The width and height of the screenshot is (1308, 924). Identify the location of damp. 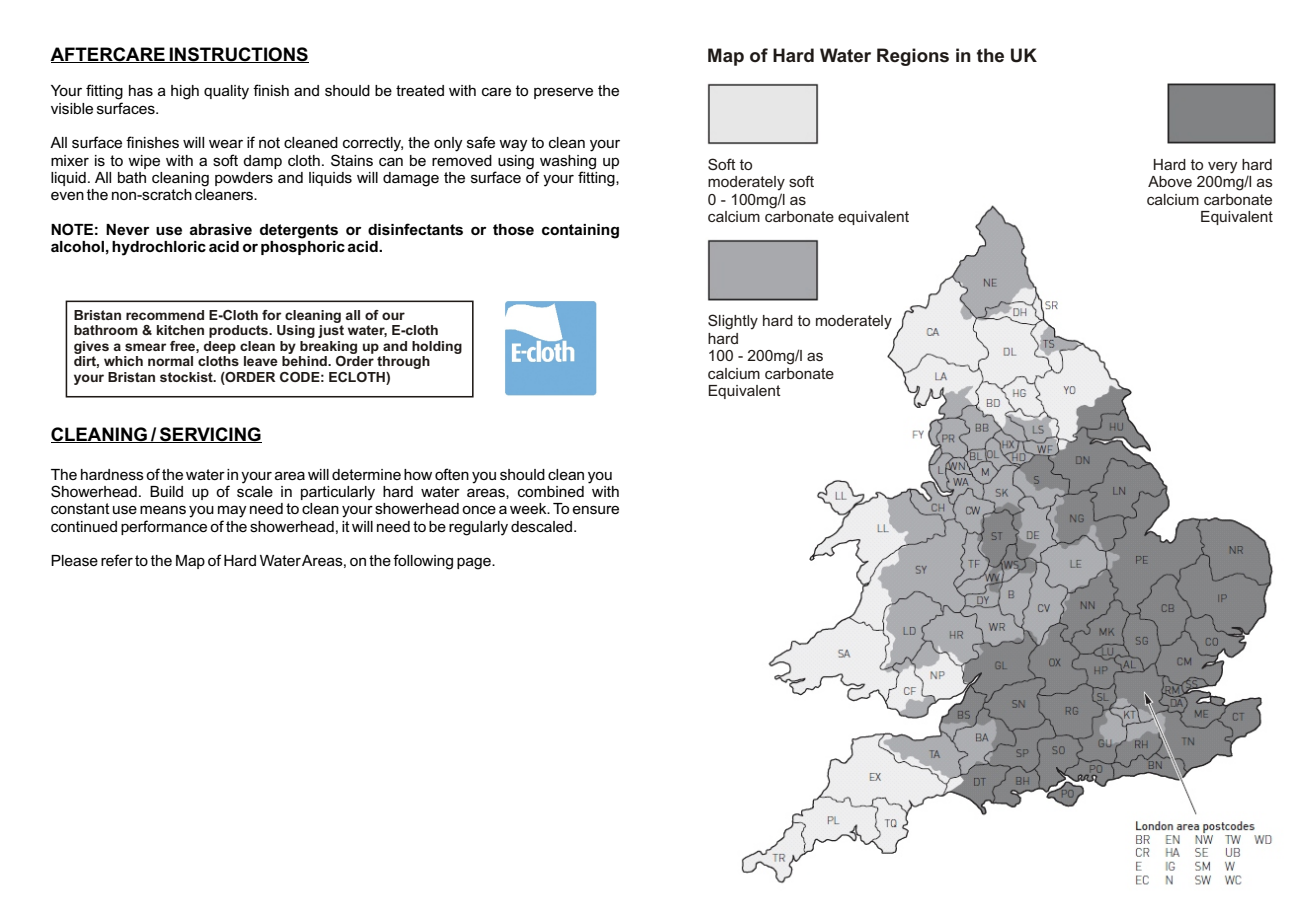
(262, 162).
